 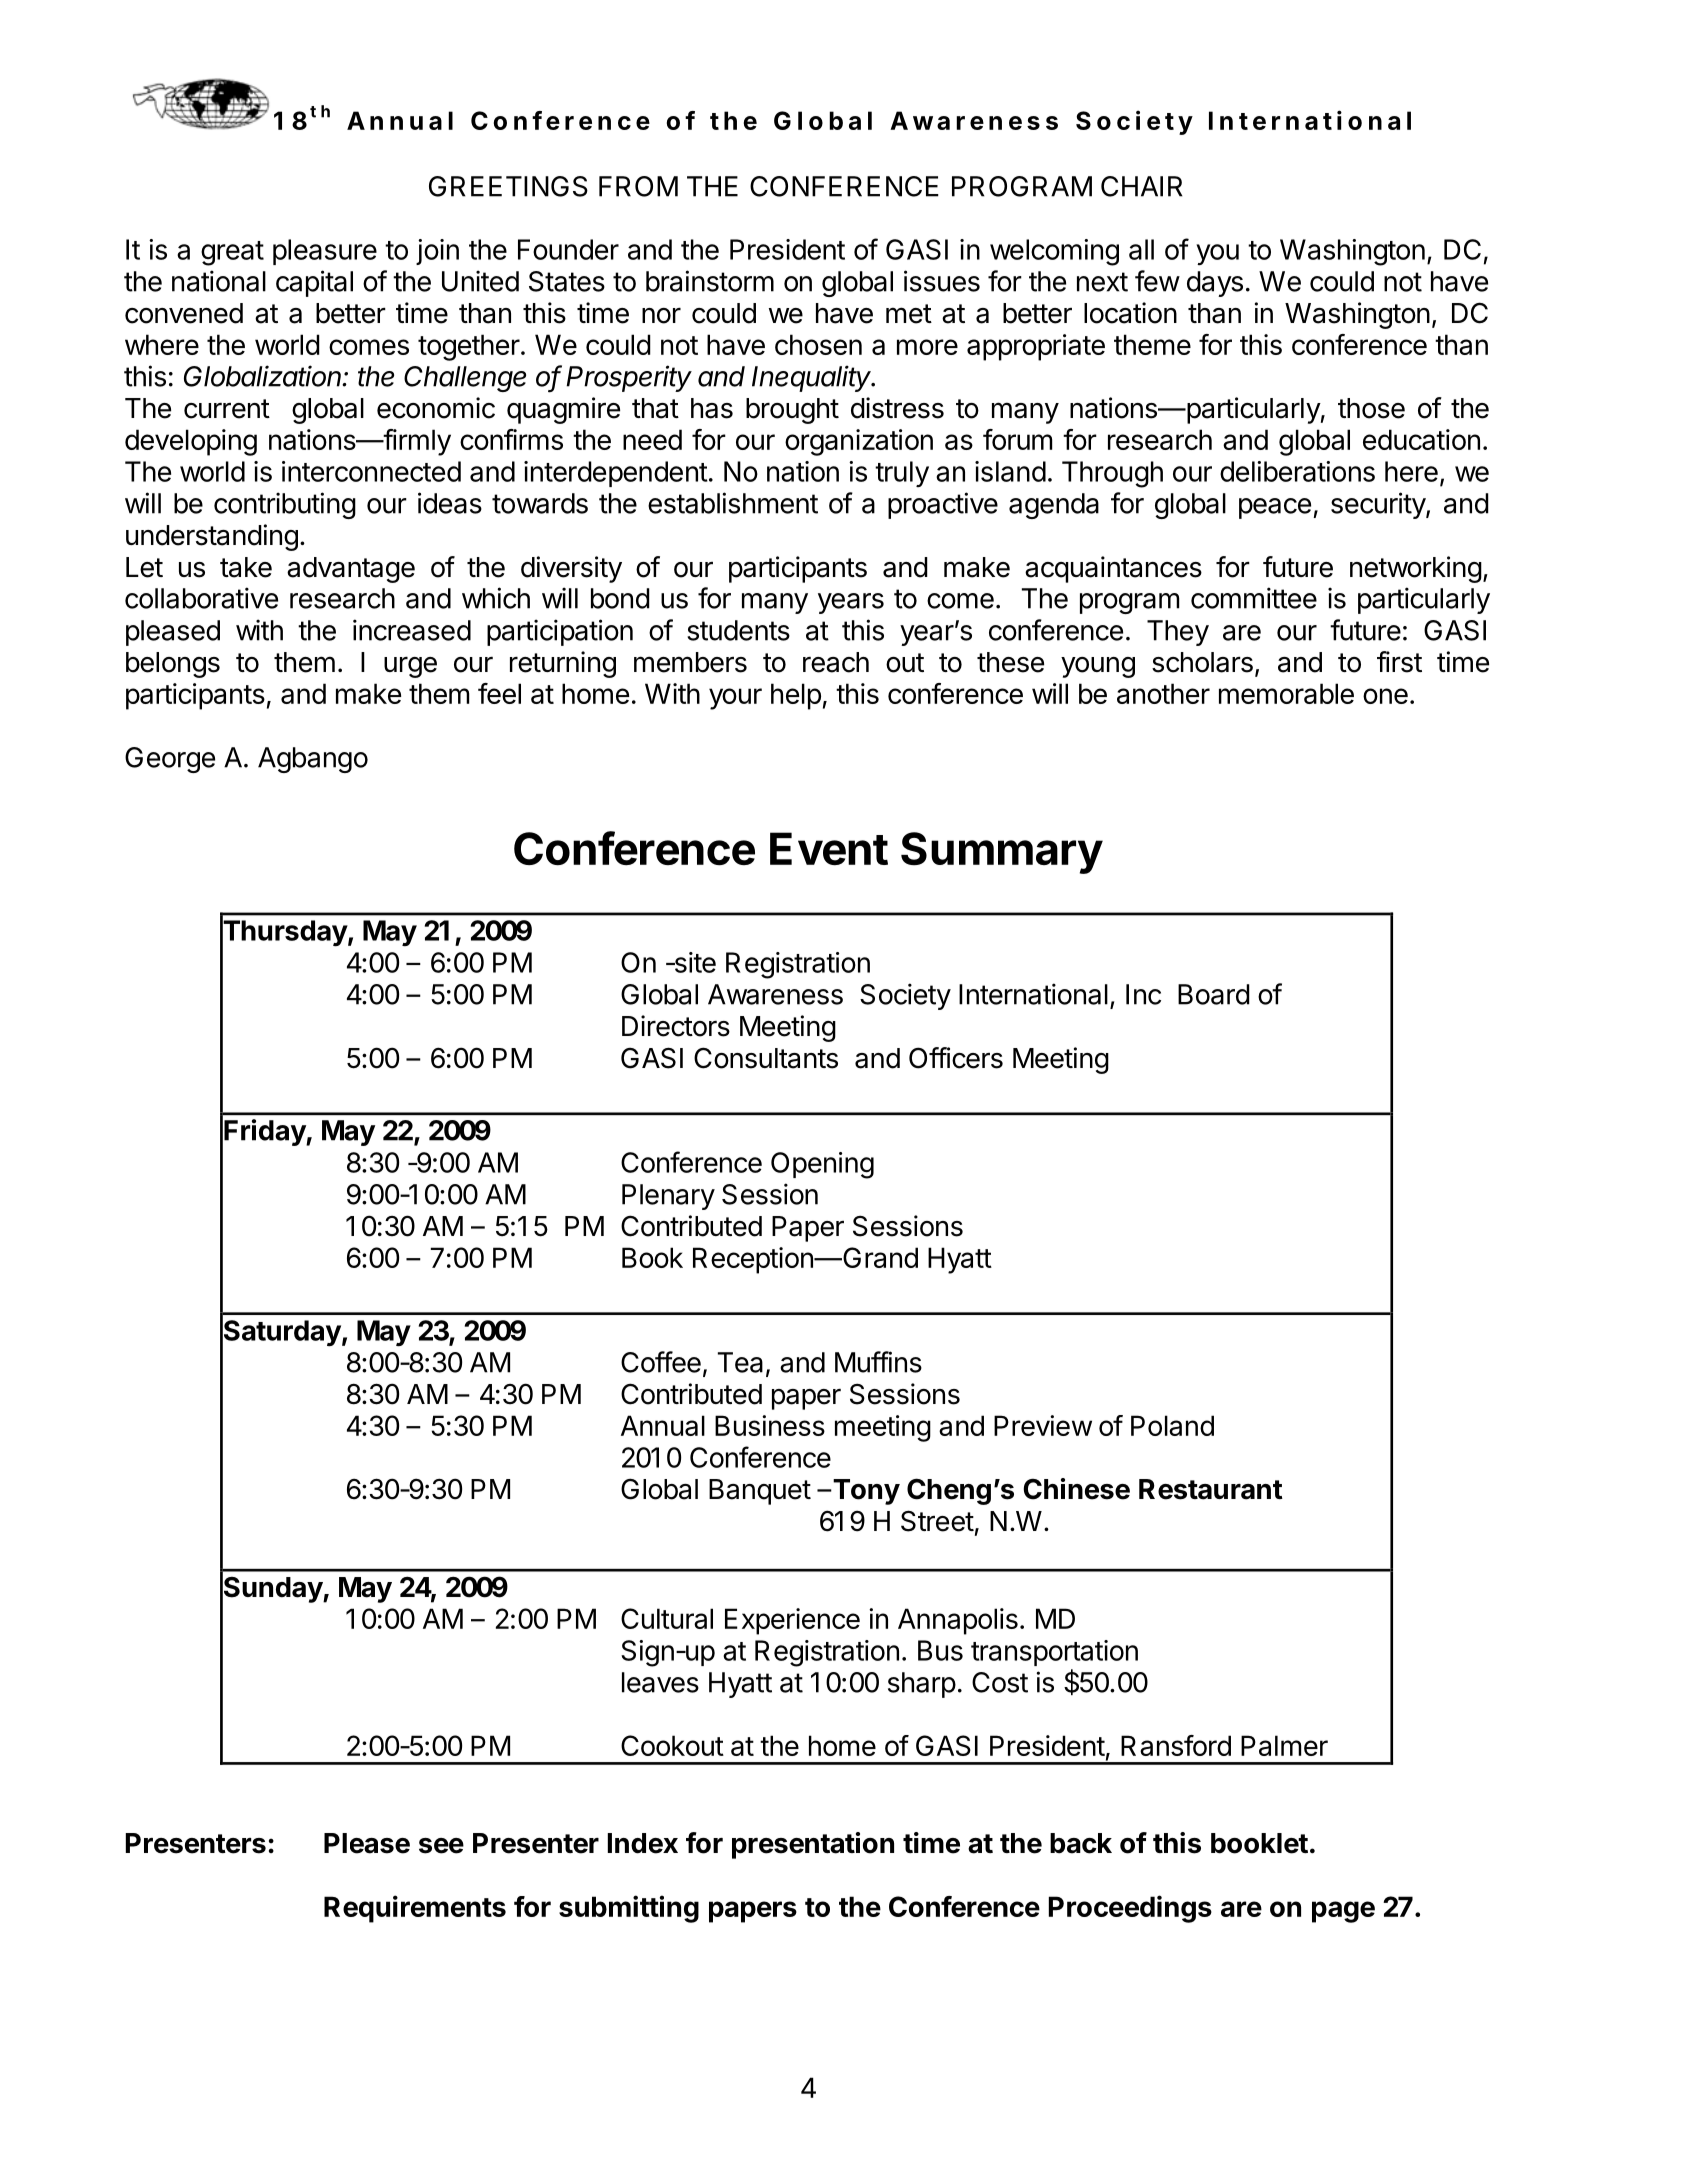 I want to click on George, so click(x=170, y=760).
